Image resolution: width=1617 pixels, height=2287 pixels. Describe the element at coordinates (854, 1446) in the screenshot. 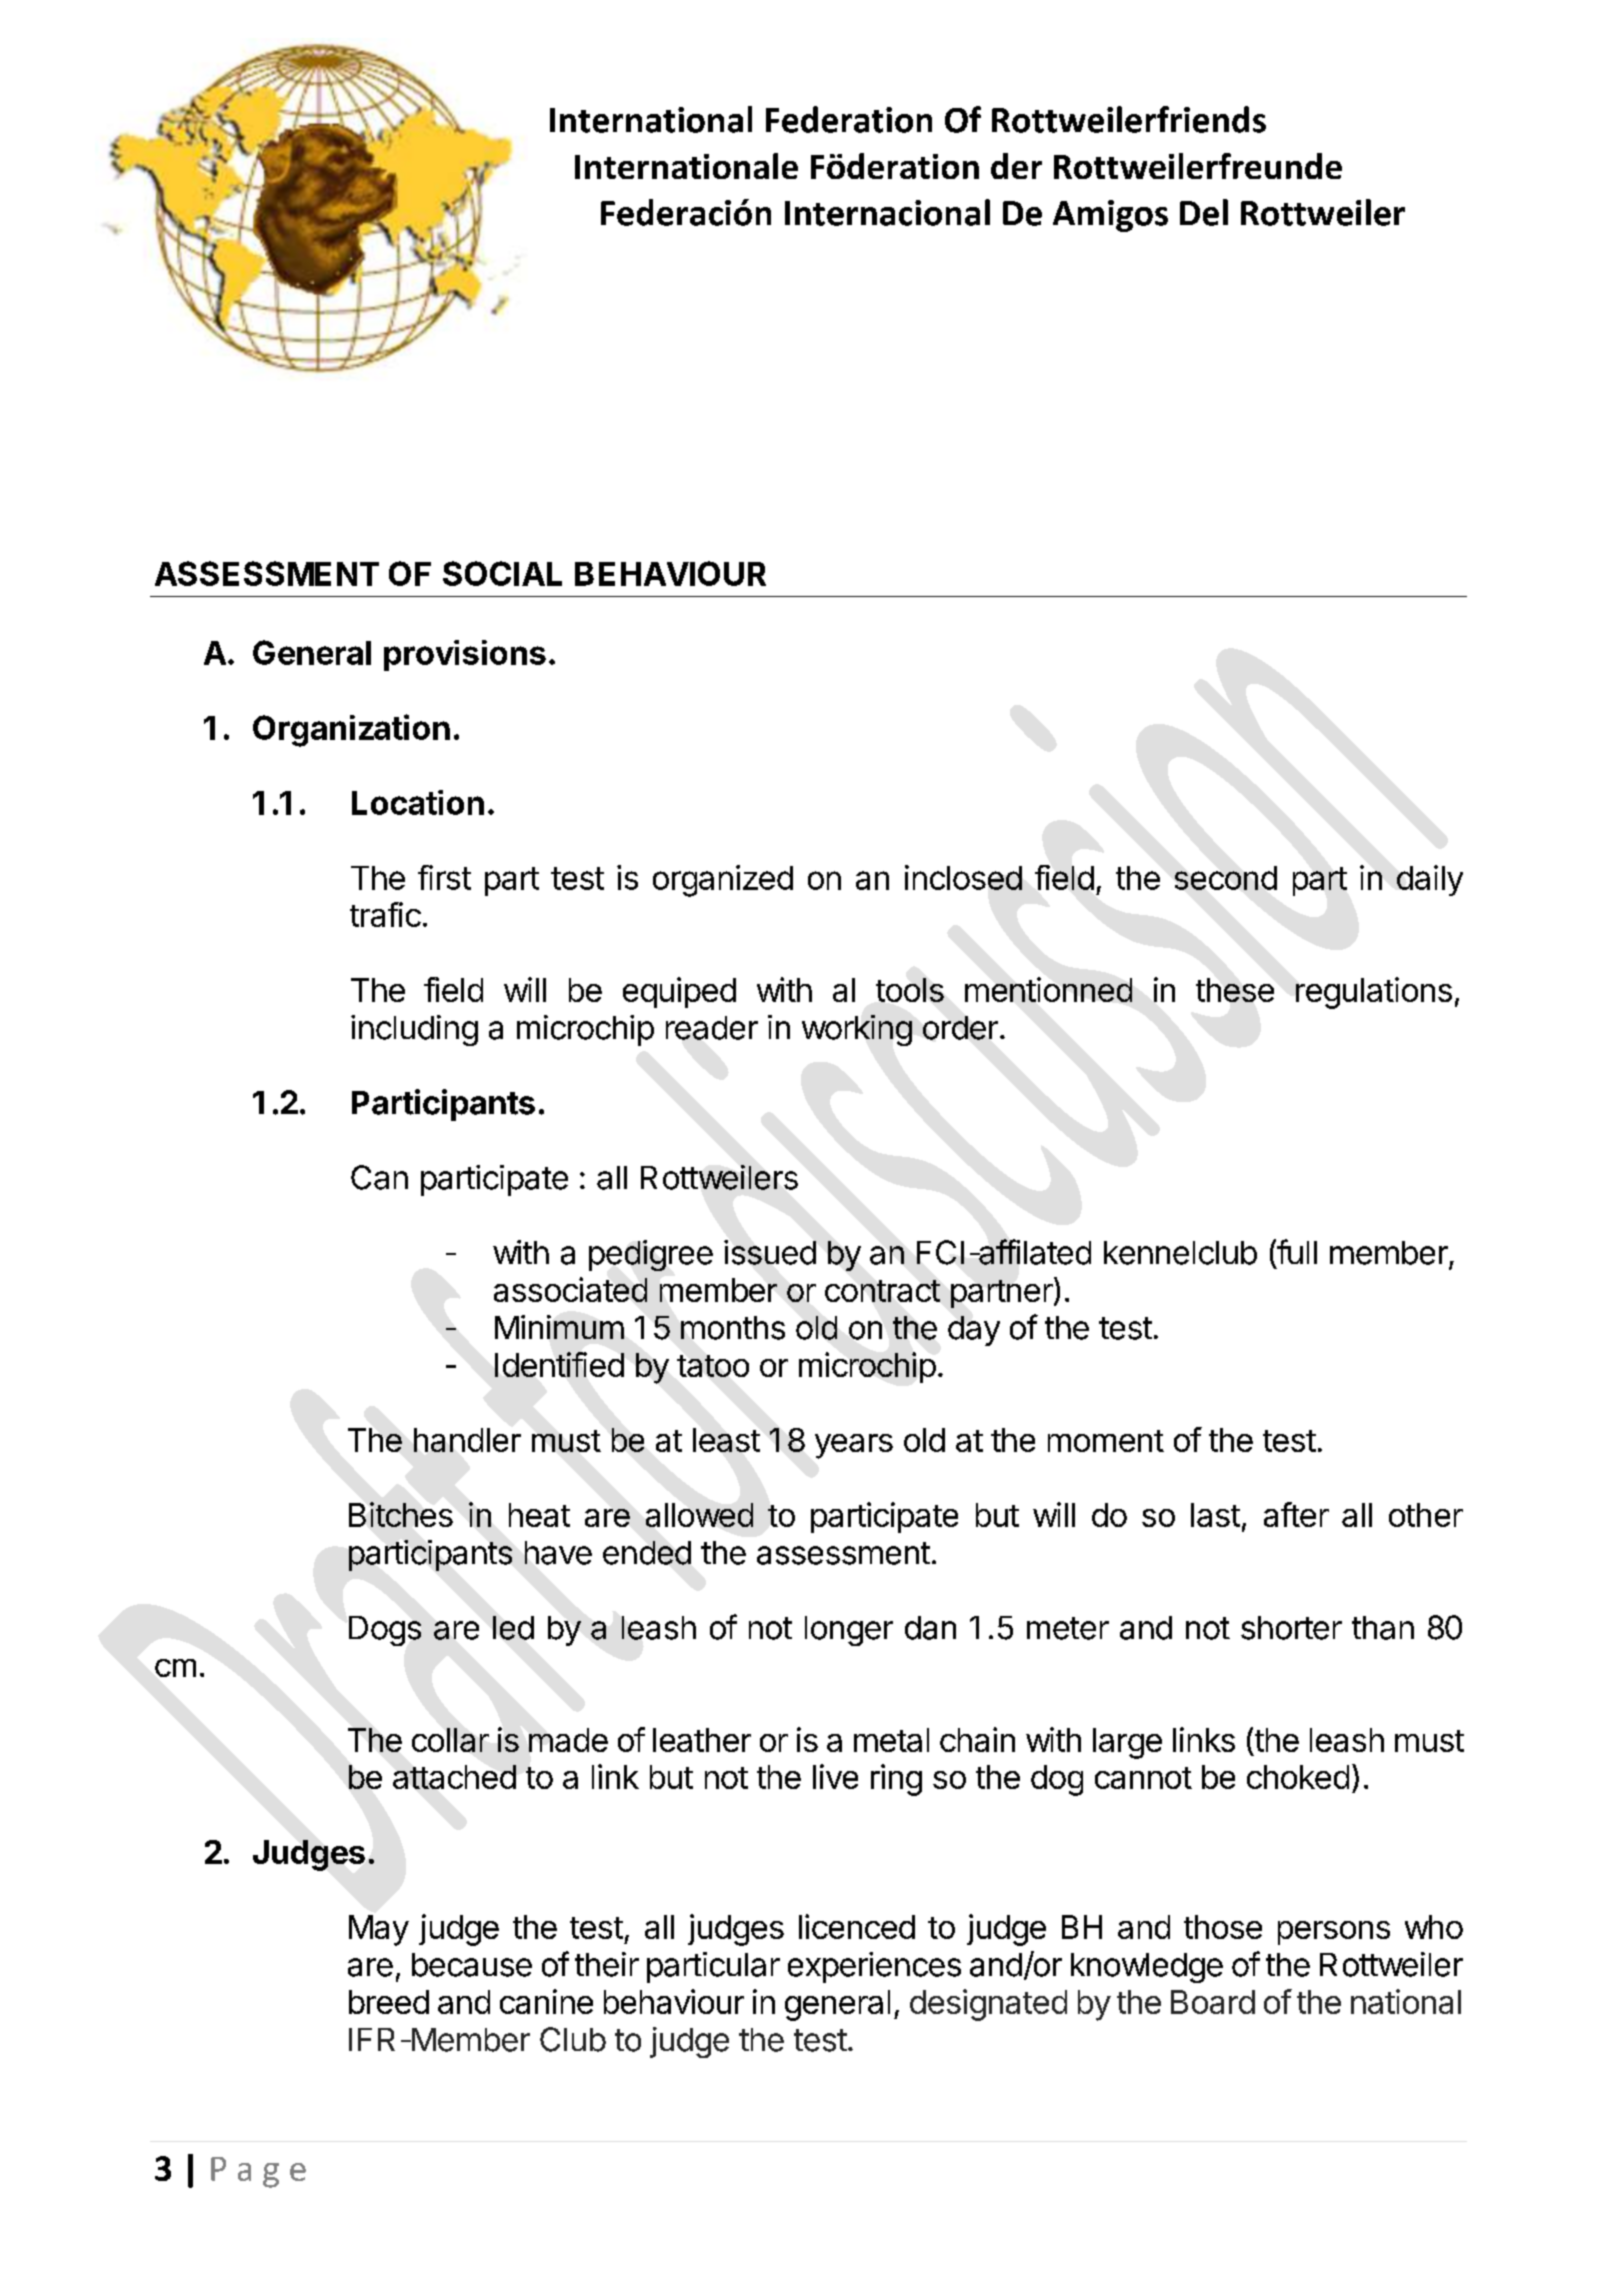

I see `years` at that location.
